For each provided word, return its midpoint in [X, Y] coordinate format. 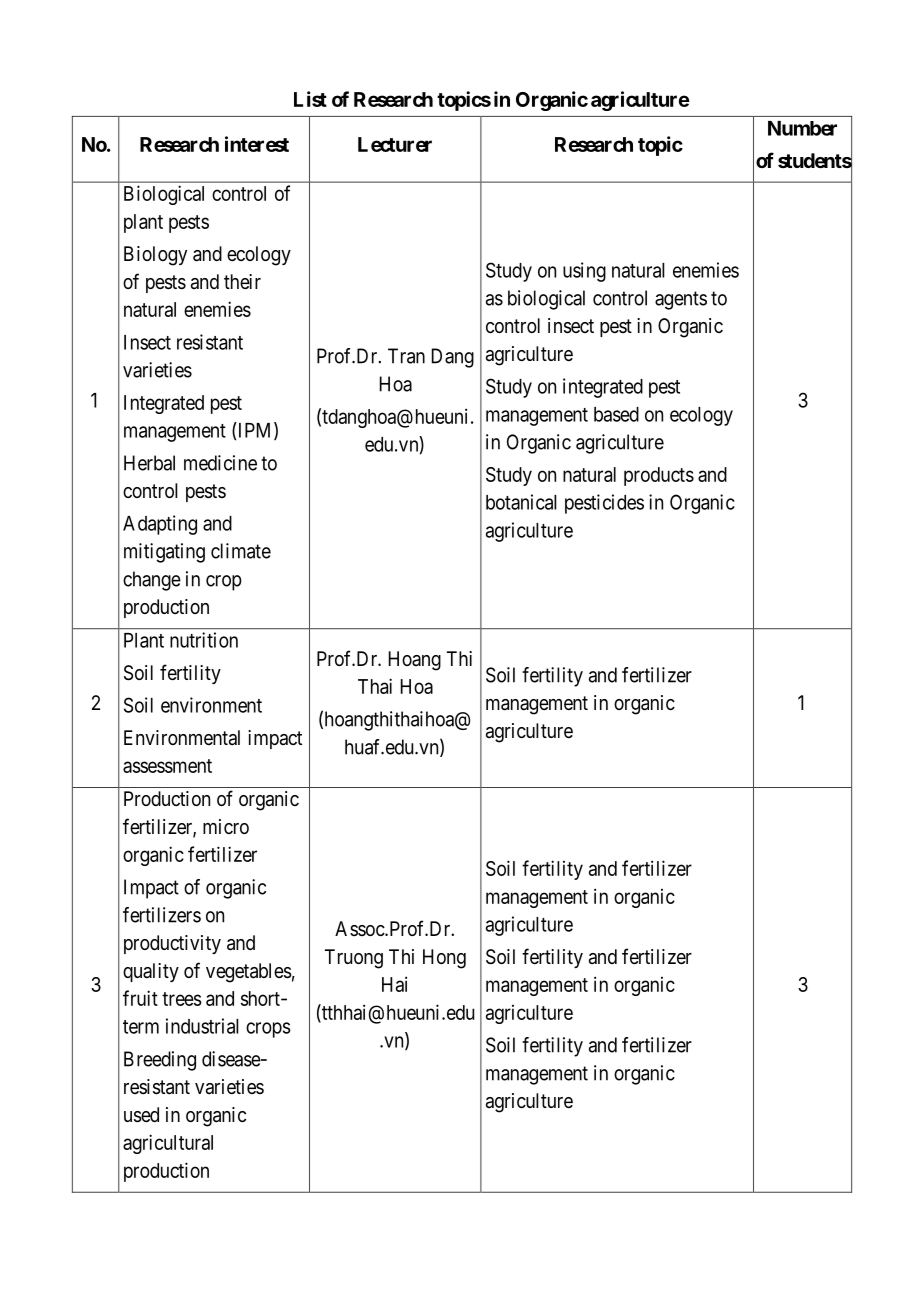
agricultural [168, 1144]
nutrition [204, 640]
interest [257, 144]
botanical [521, 502]
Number [802, 128]
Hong [444, 959]
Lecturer [395, 144]
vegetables [249, 973]
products [659, 476]
